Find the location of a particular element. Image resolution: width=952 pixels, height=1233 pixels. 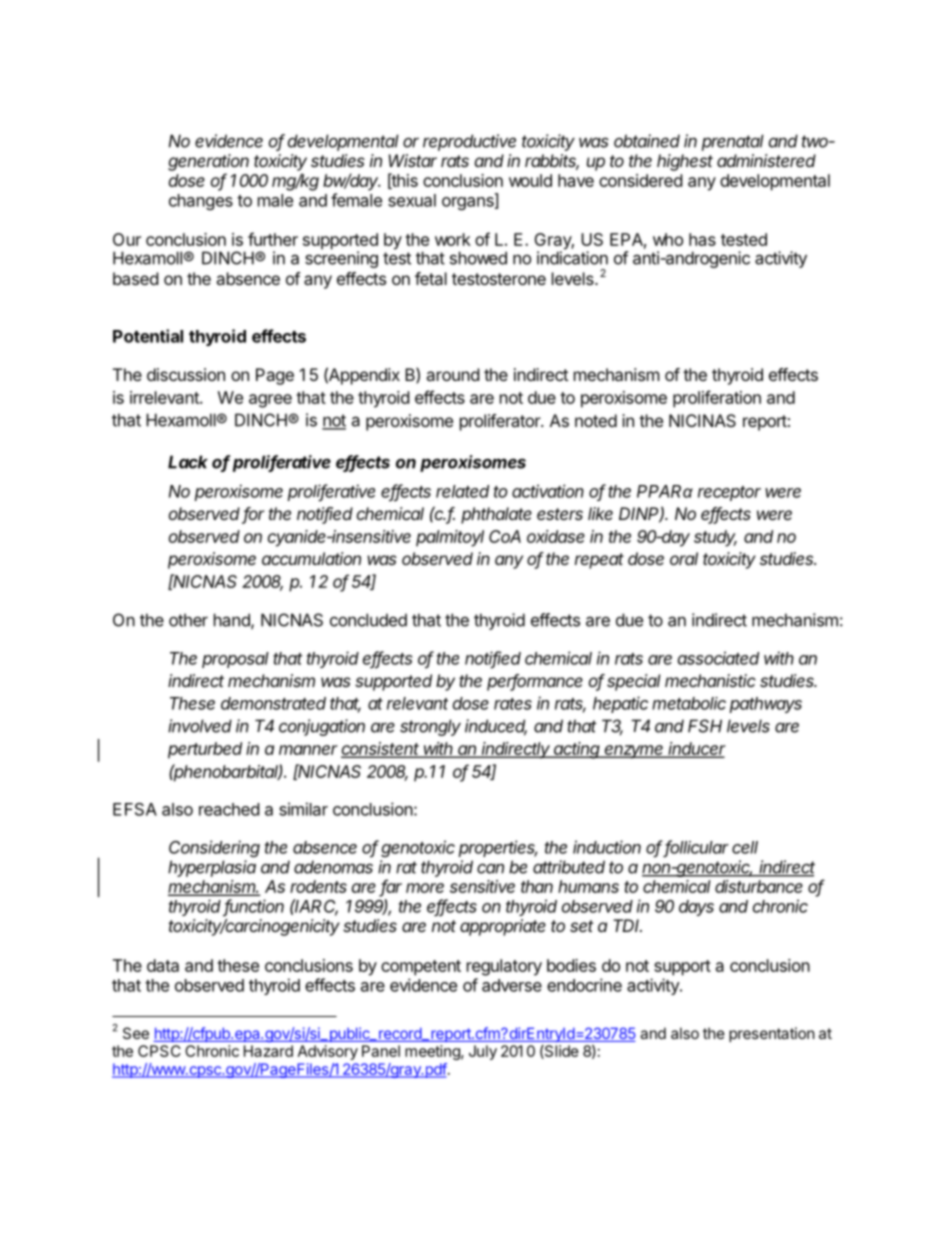

reproductive is located at coordinates (469, 142).
